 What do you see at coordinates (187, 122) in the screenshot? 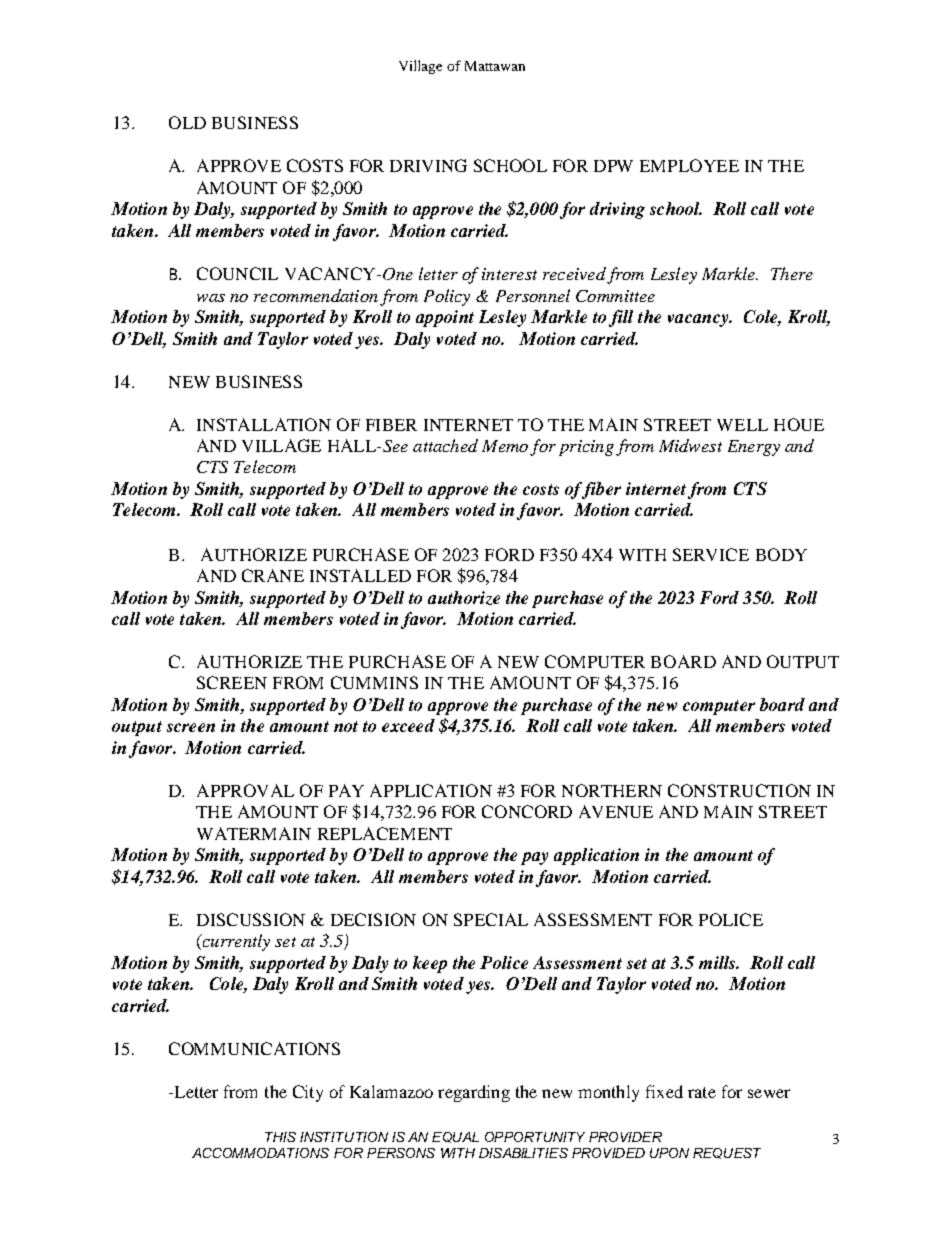
I see `OLD` at bounding box center [187, 122].
